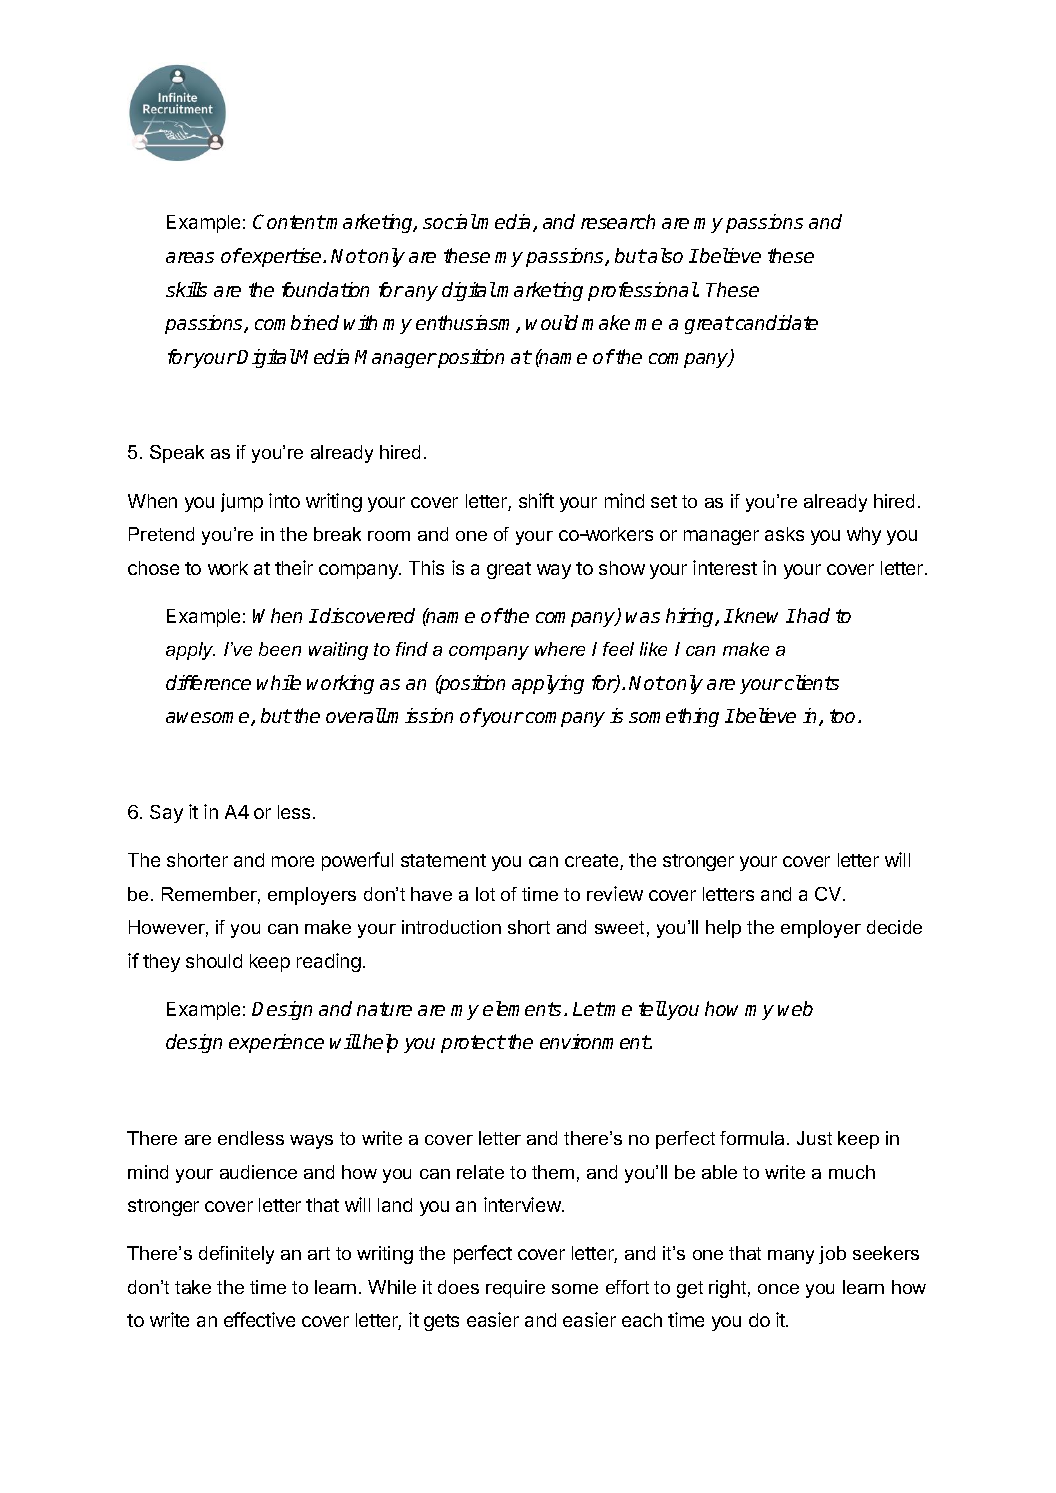 The width and height of the document is (1056, 1493). Describe the element at coordinates (451, 927) in the document. I see `introduction` at that location.
